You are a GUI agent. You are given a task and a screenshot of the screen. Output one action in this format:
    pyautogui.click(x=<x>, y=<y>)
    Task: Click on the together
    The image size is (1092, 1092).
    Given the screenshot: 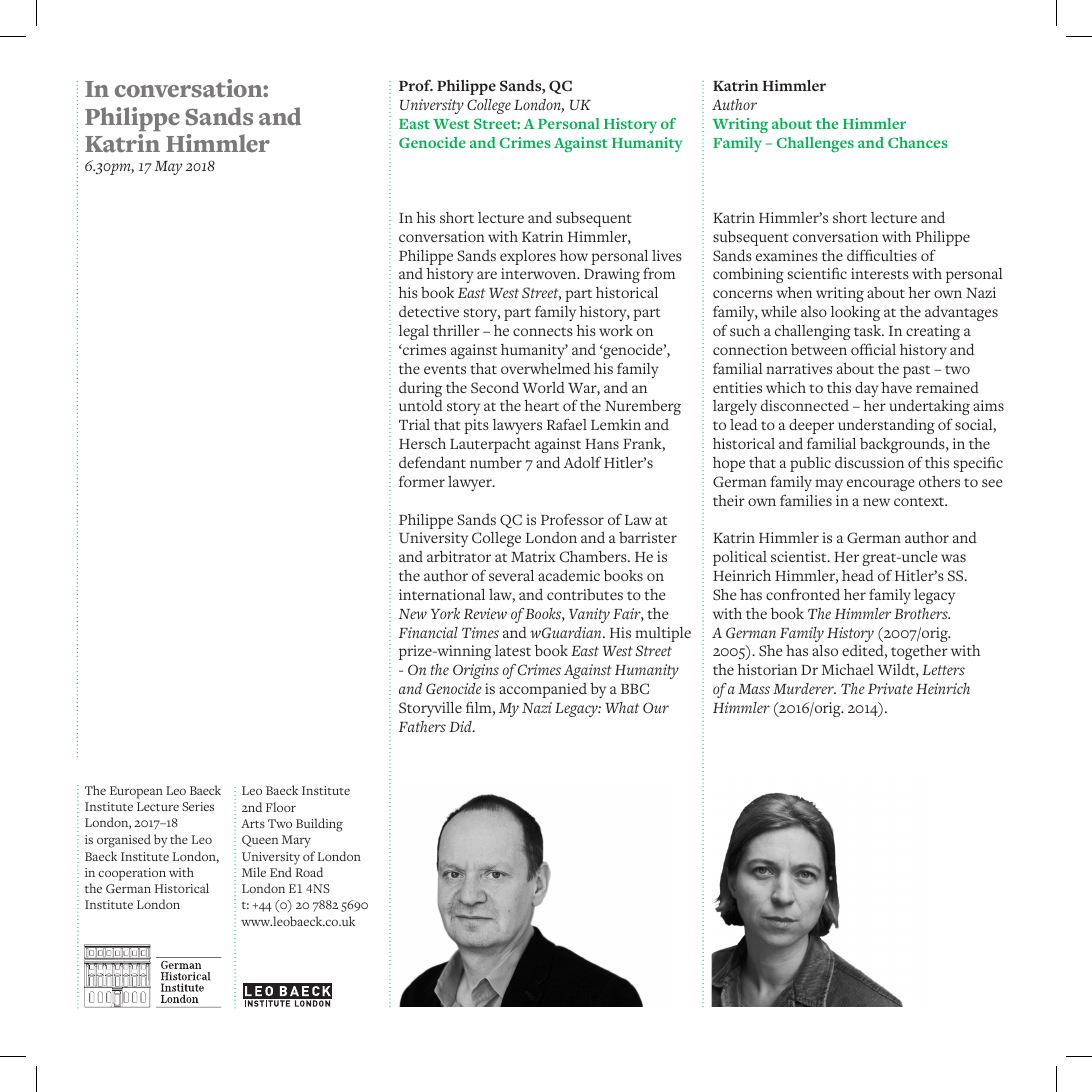 What is the action you would take?
    pyautogui.click(x=919, y=654)
